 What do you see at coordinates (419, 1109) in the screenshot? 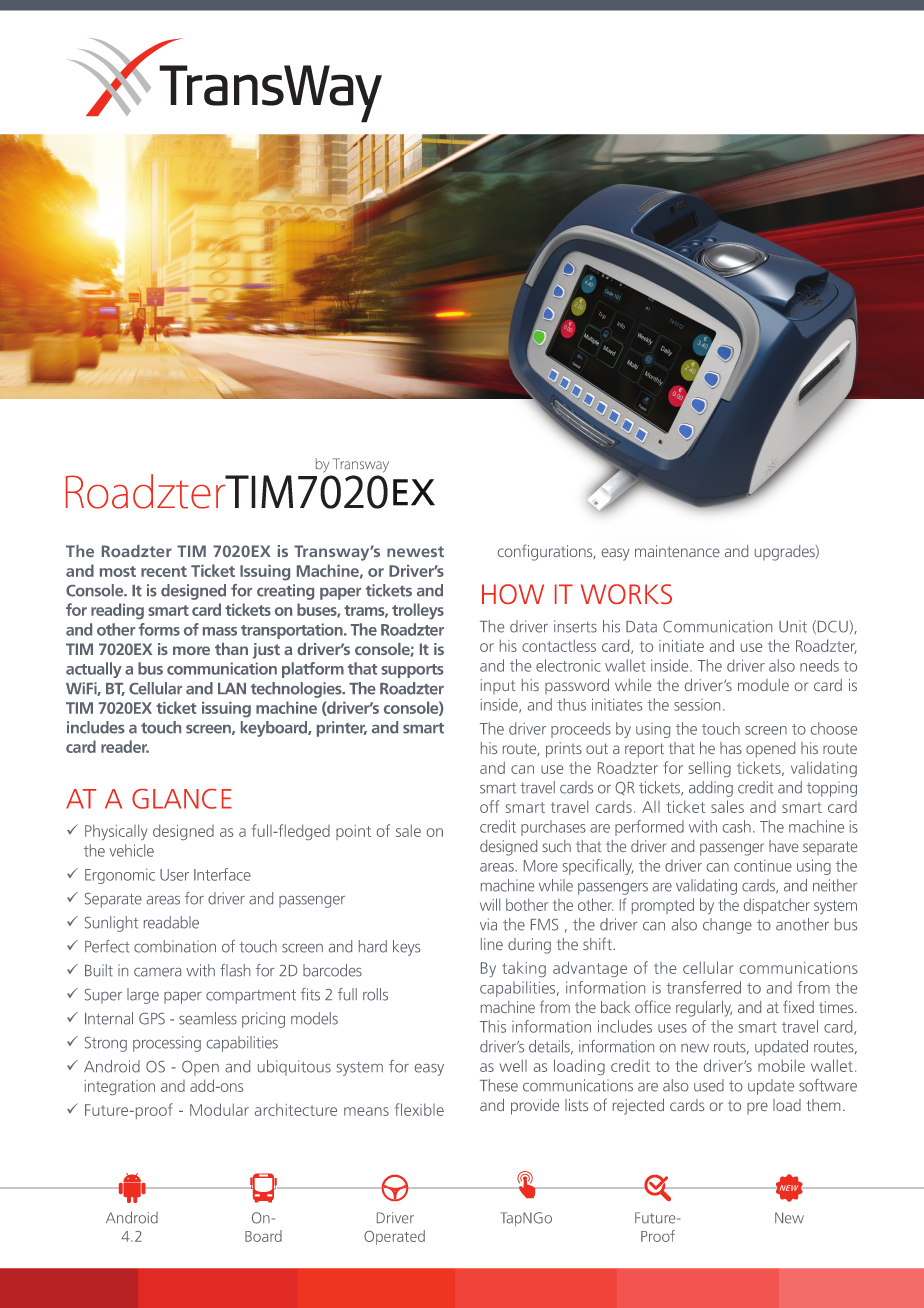
I see `flexible` at bounding box center [419, 1109].
